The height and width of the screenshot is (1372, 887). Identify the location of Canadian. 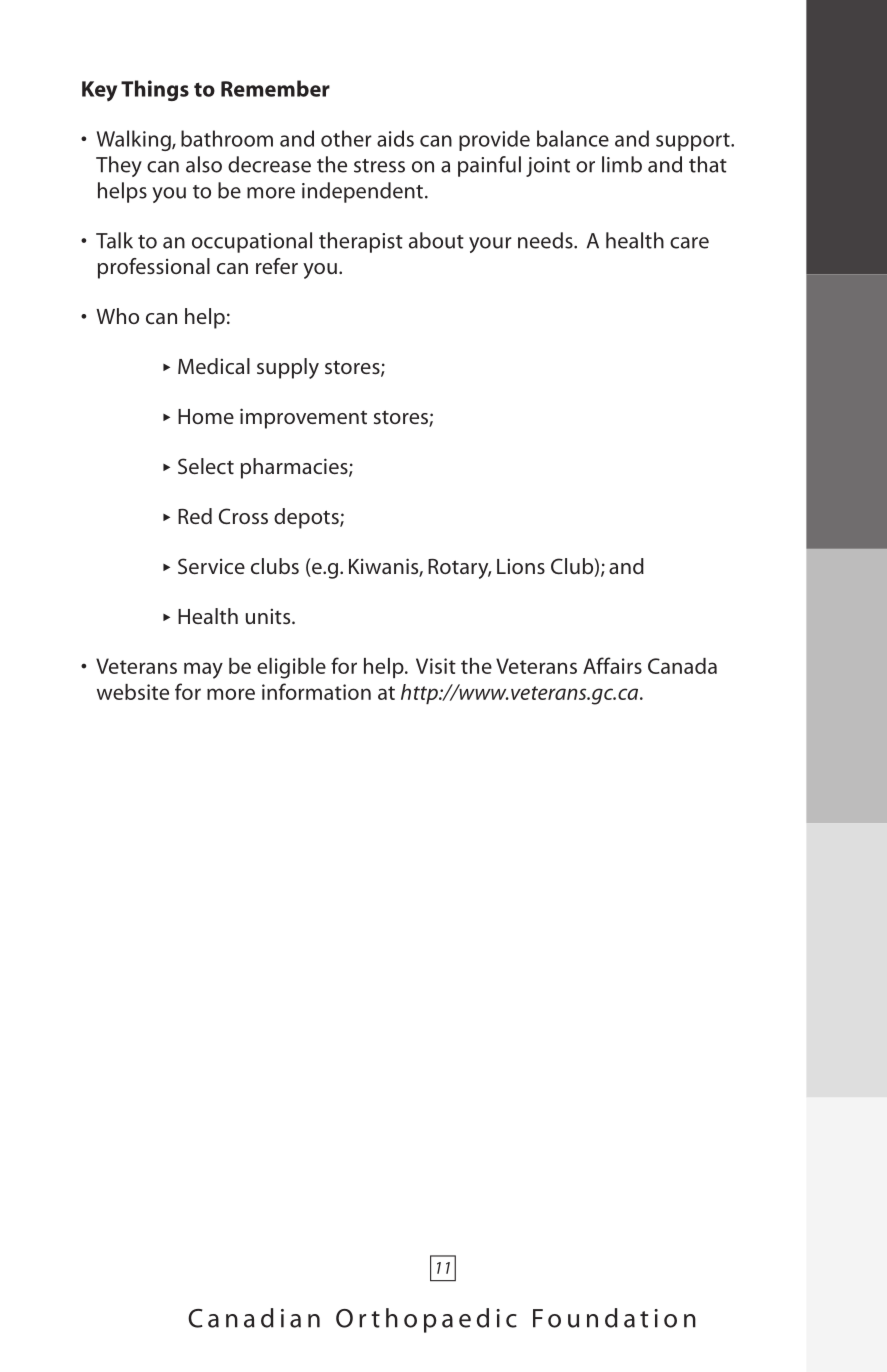
(254, 1318).
